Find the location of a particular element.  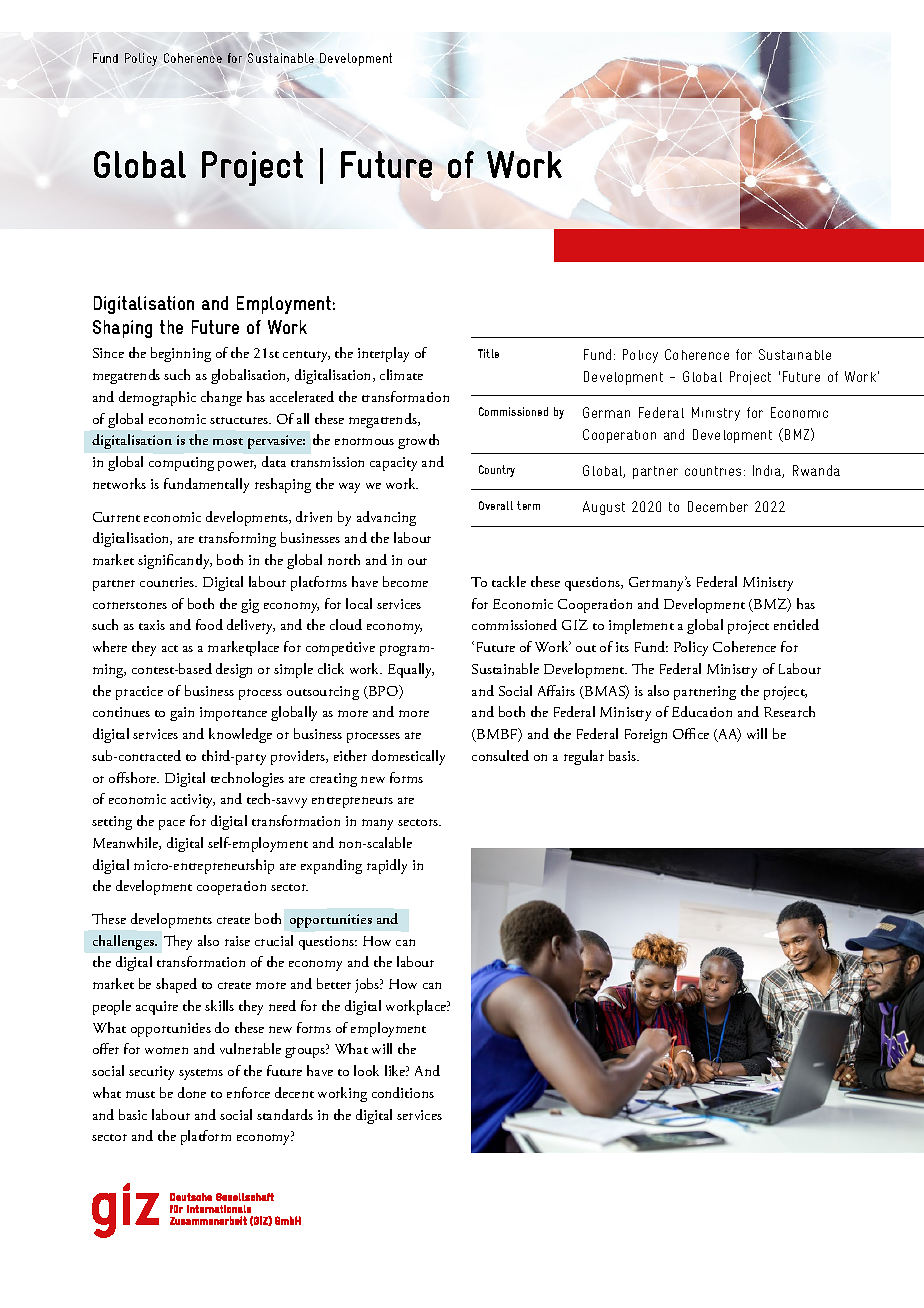

interplay is located at coordinates (383, 354).
